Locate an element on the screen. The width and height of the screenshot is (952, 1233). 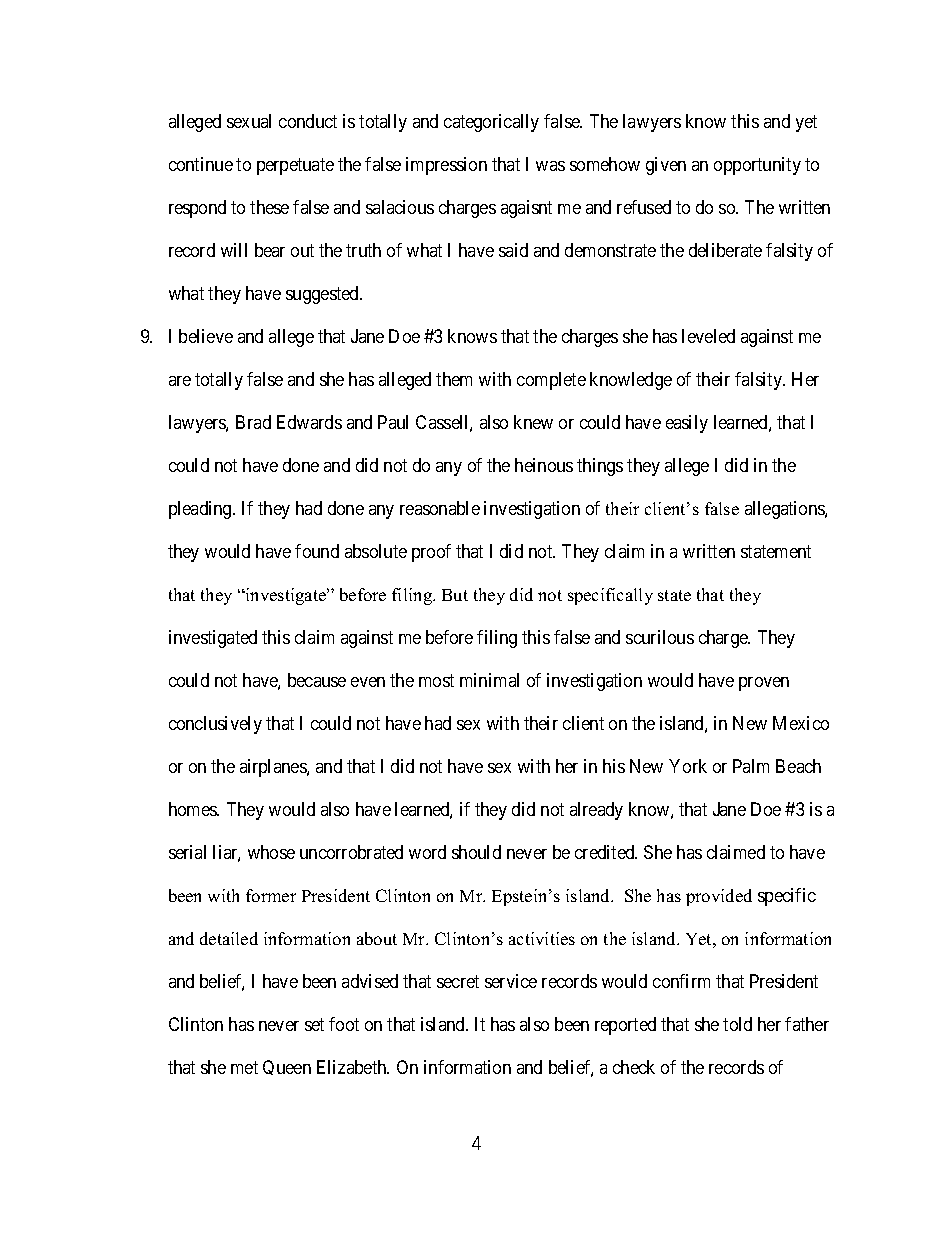
But is located at coordinates (455, 595).
